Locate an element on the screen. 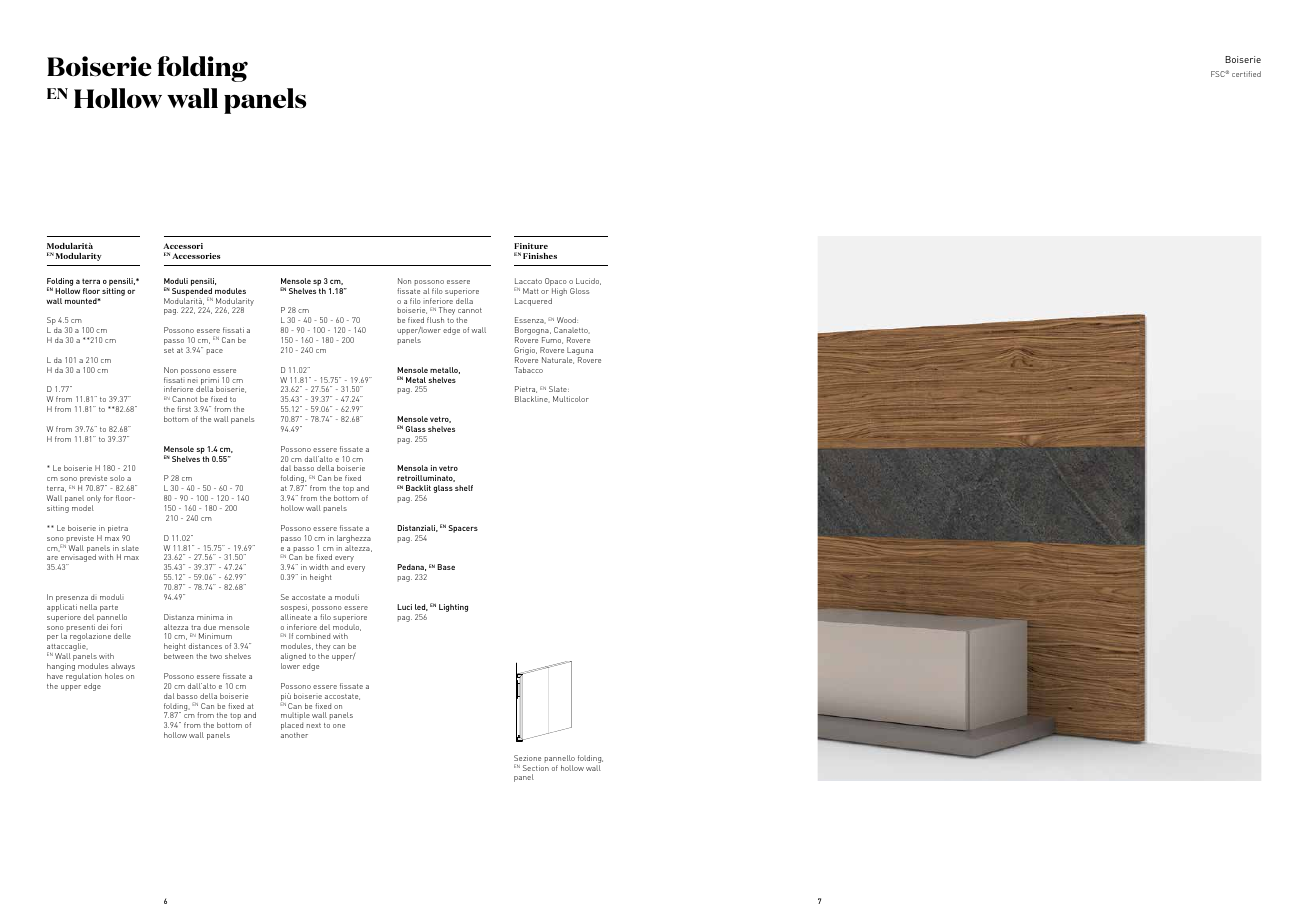 This screenshot has height=924, width=1308. another is located at coordinates (294, 735).
